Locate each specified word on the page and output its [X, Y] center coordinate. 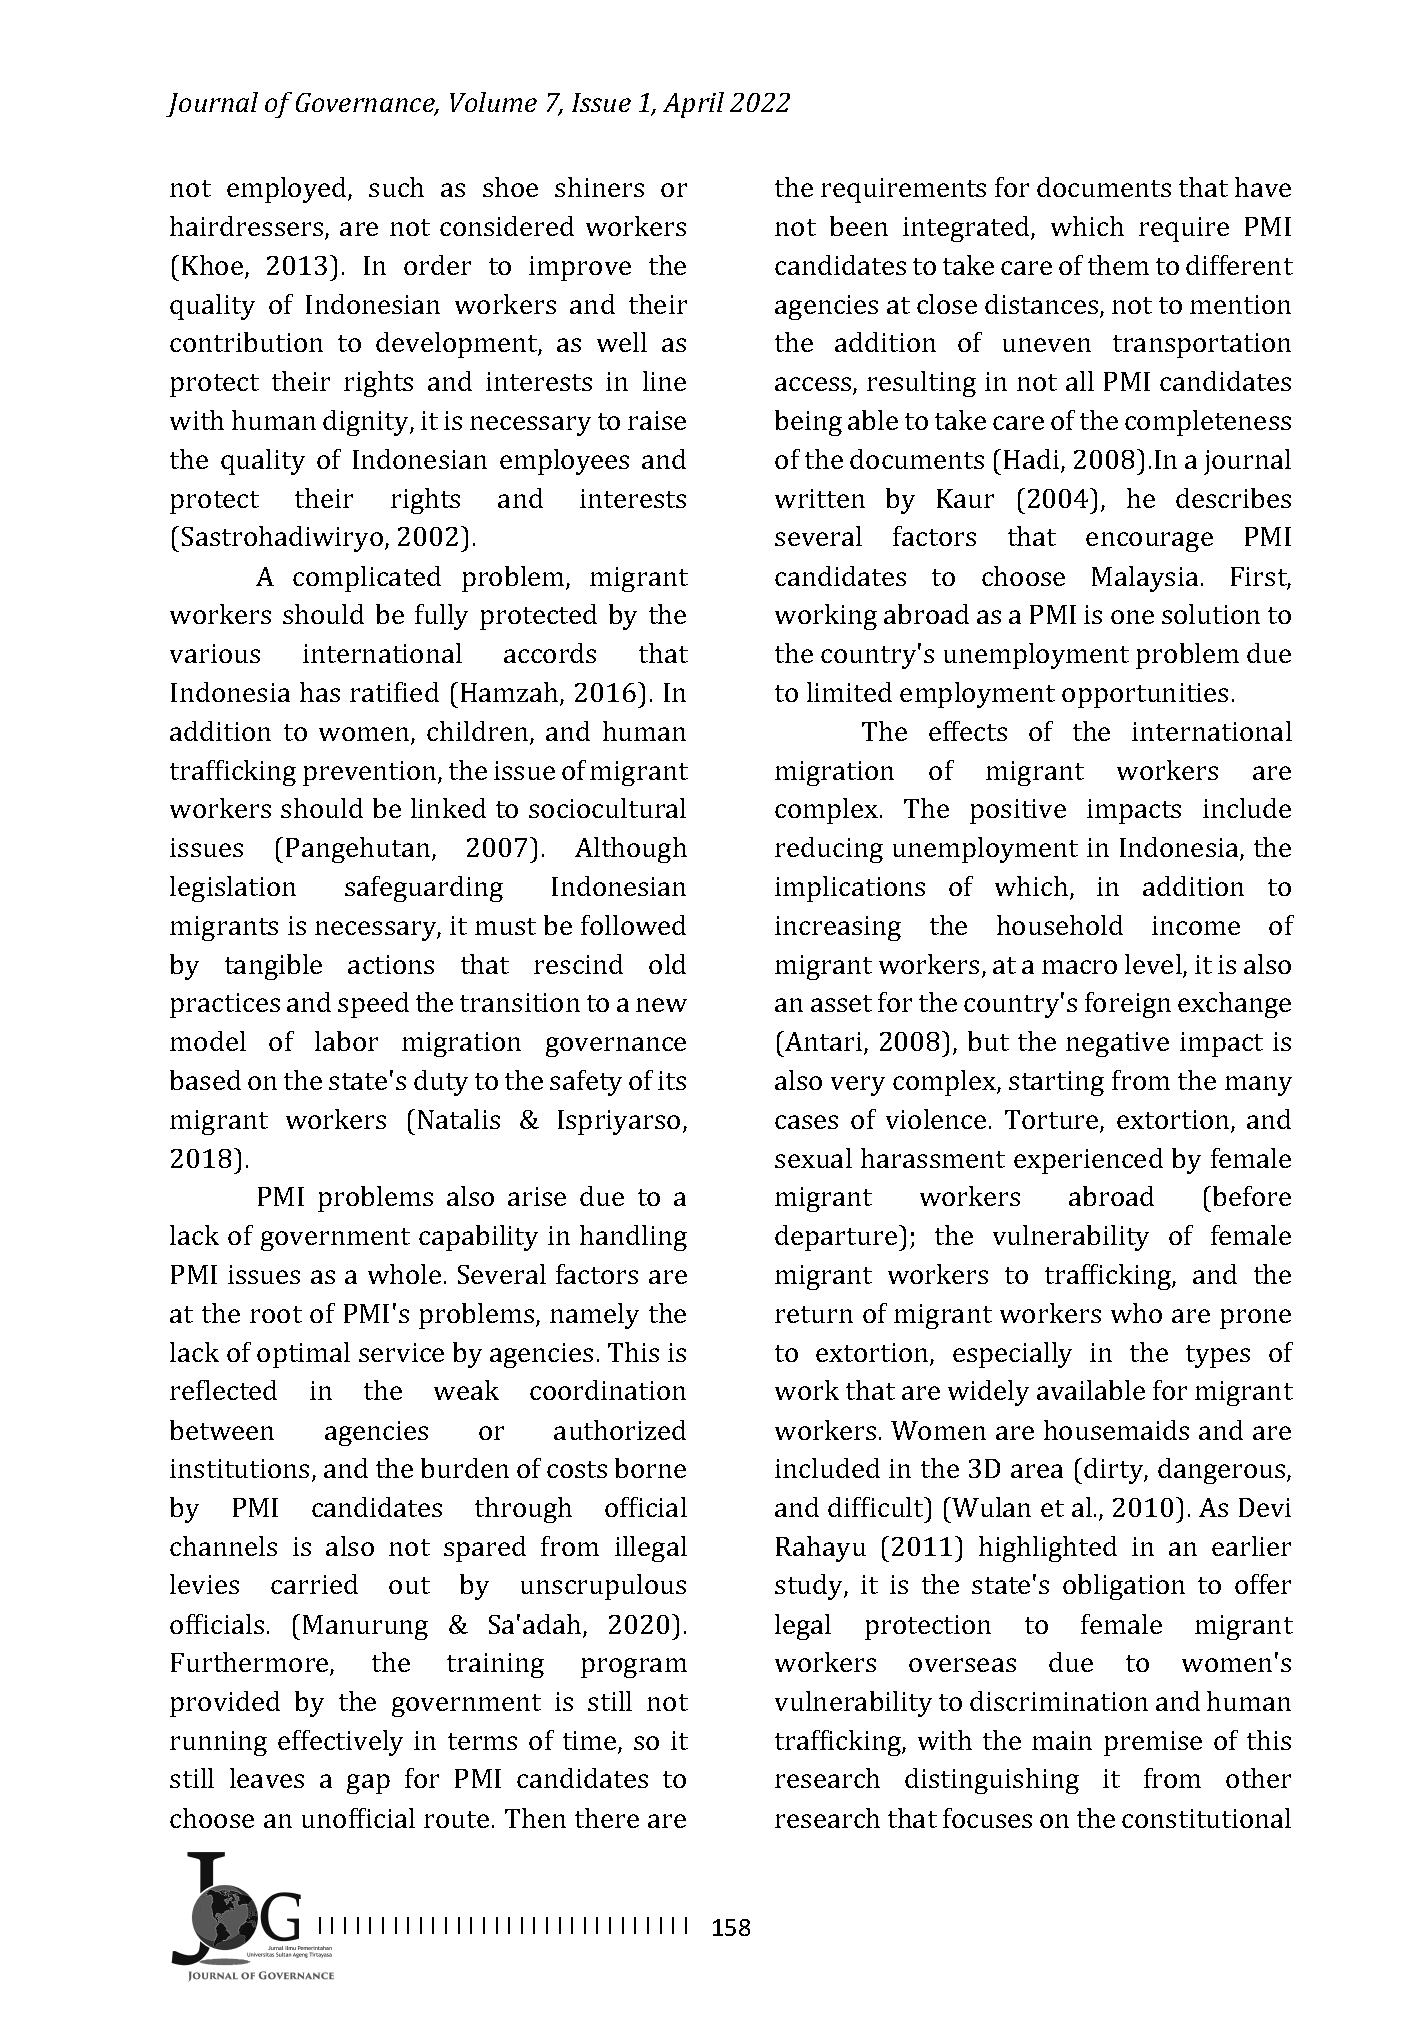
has [320, 692]
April [693, 105]
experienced [1088, 1161]
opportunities [1145, 695]
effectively [340, 1743]
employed [288, 190]
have [1263, 187]
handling [633, 1238]
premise [1153, 1743]
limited [849, 692]
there [607, 1818]
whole [404, 1274]
